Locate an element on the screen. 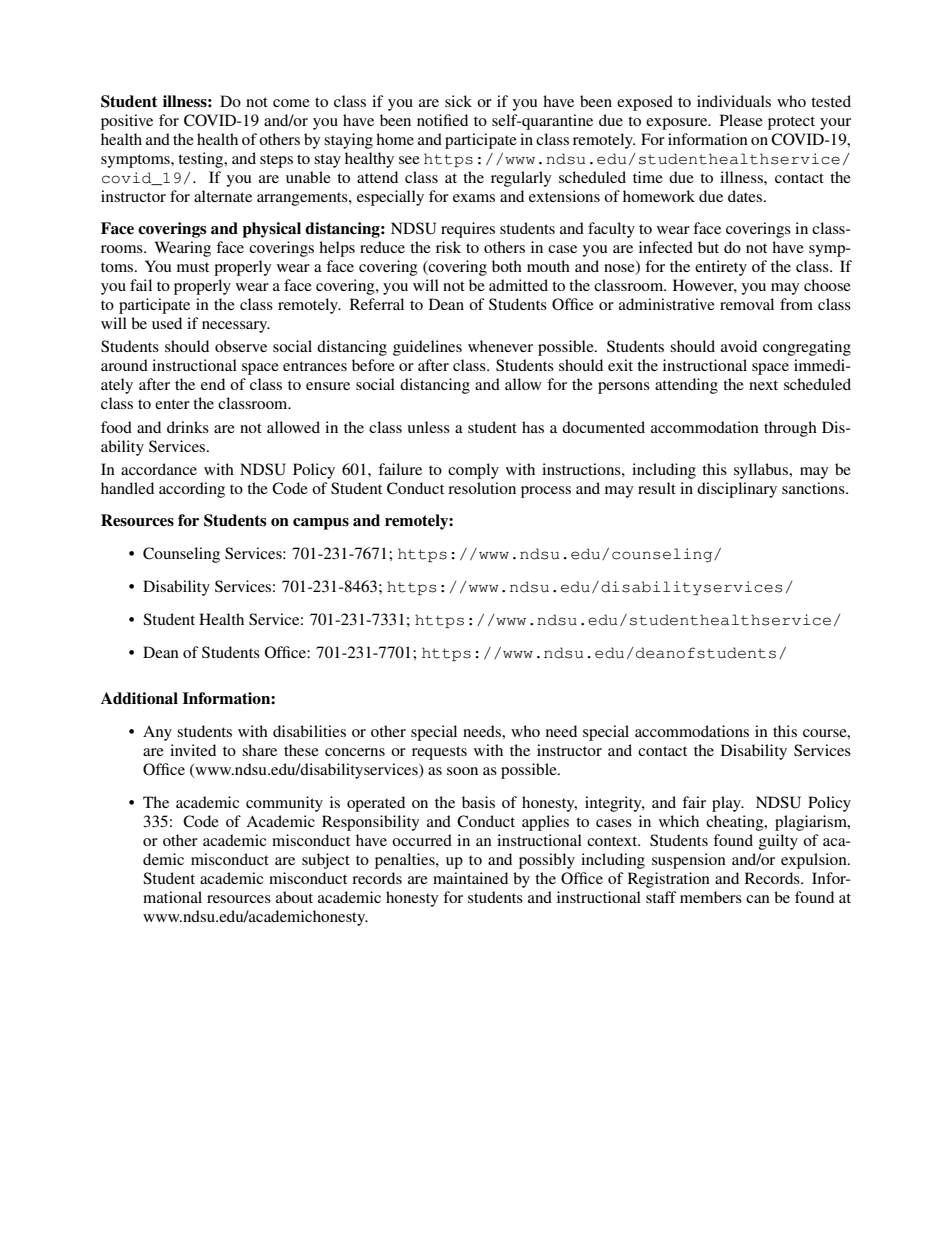  next is located at coordinates (763, 385).
